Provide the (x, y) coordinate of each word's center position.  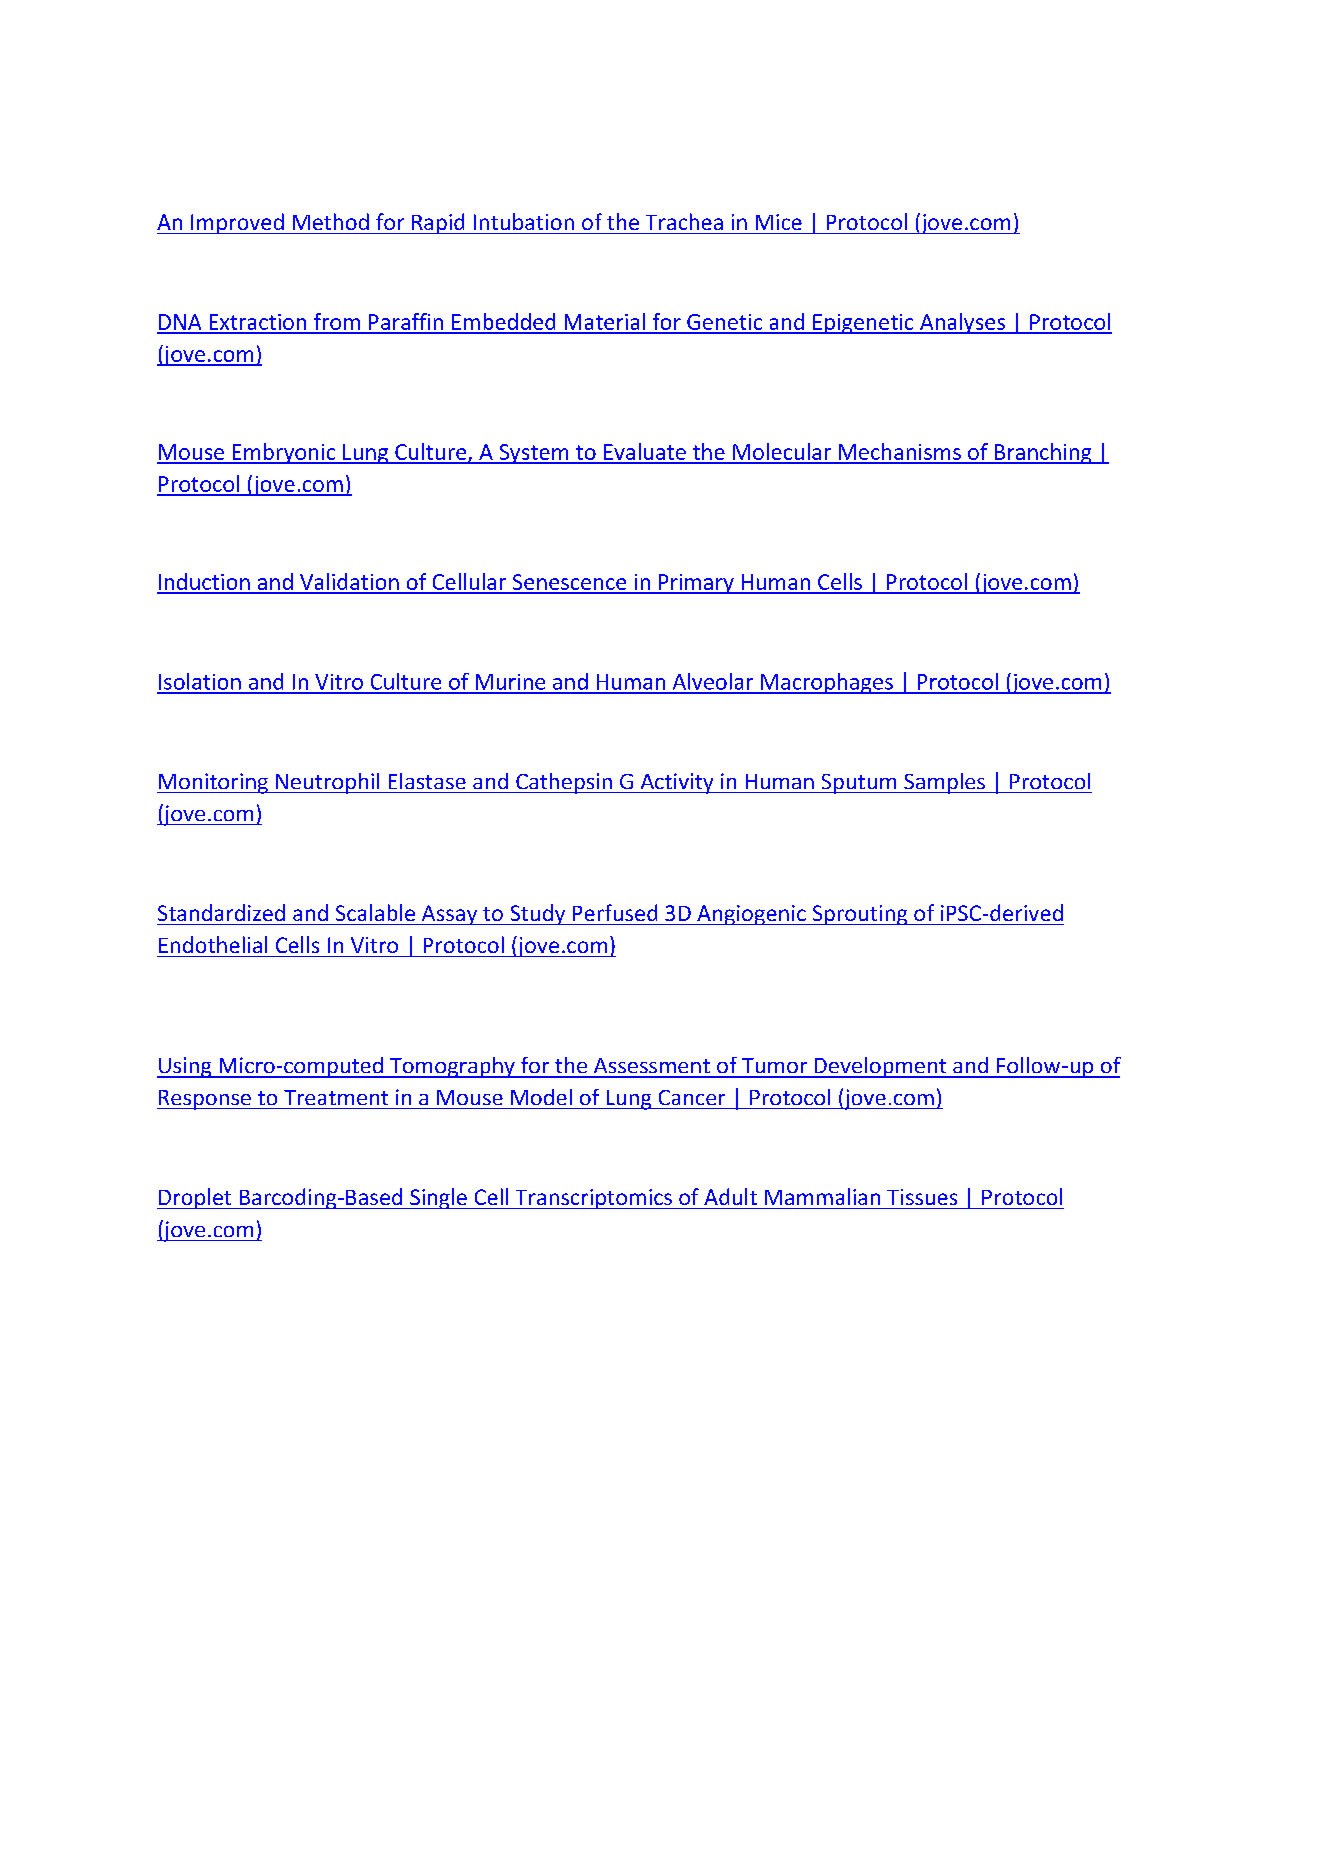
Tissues (922, 1197)
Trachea (684, 221)
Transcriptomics (593, 1199)
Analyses (963, 323)
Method (331, 221)
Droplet (195, 1198)
